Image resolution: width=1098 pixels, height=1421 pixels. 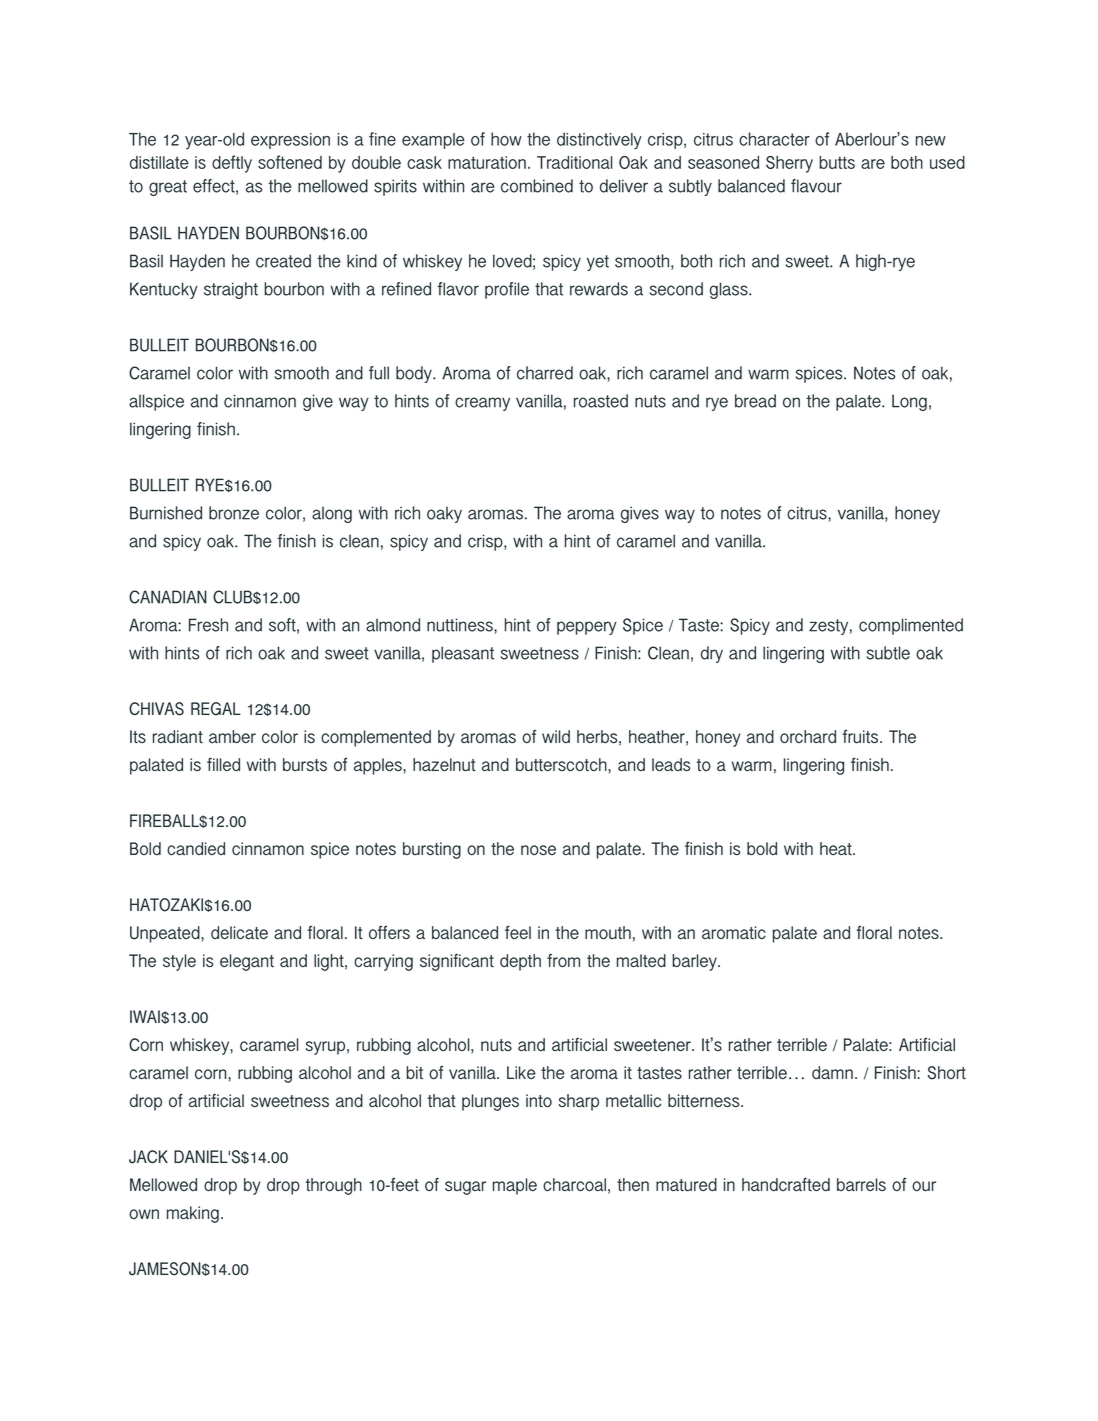 What do you see at coordinates (232, 164) in the screenshot?
I see `deftly` at bounding box center [232, 164].
